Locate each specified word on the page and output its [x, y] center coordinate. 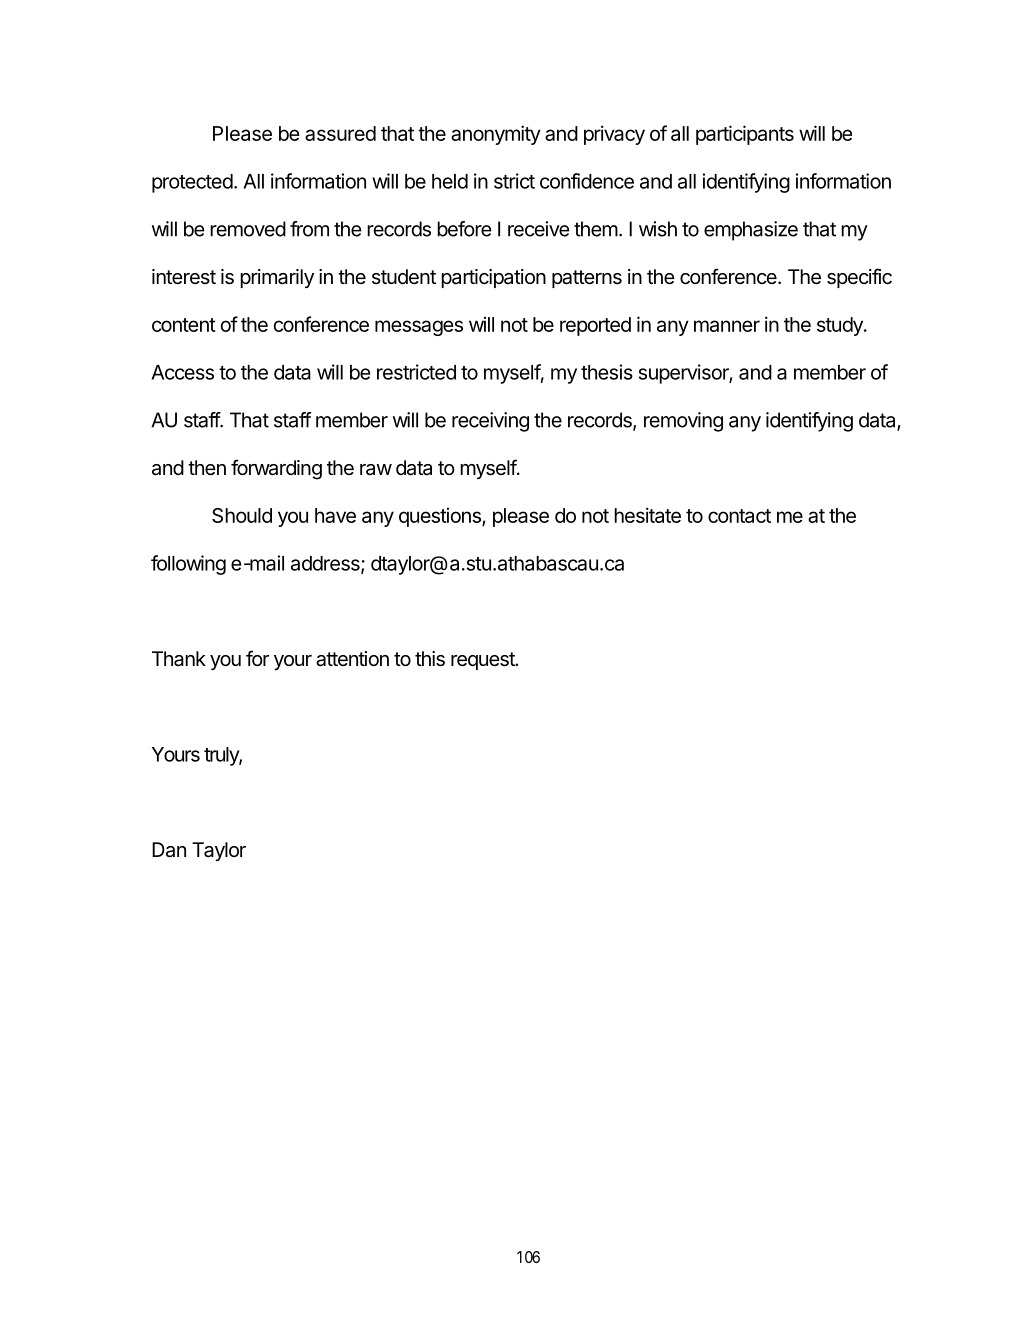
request [484, 661]
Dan [169, 850]
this [430, 659]
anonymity [496, 135]
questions [441, 517]
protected [192, 183]
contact [739, 516]
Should [242, 515]
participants [745, 135]
